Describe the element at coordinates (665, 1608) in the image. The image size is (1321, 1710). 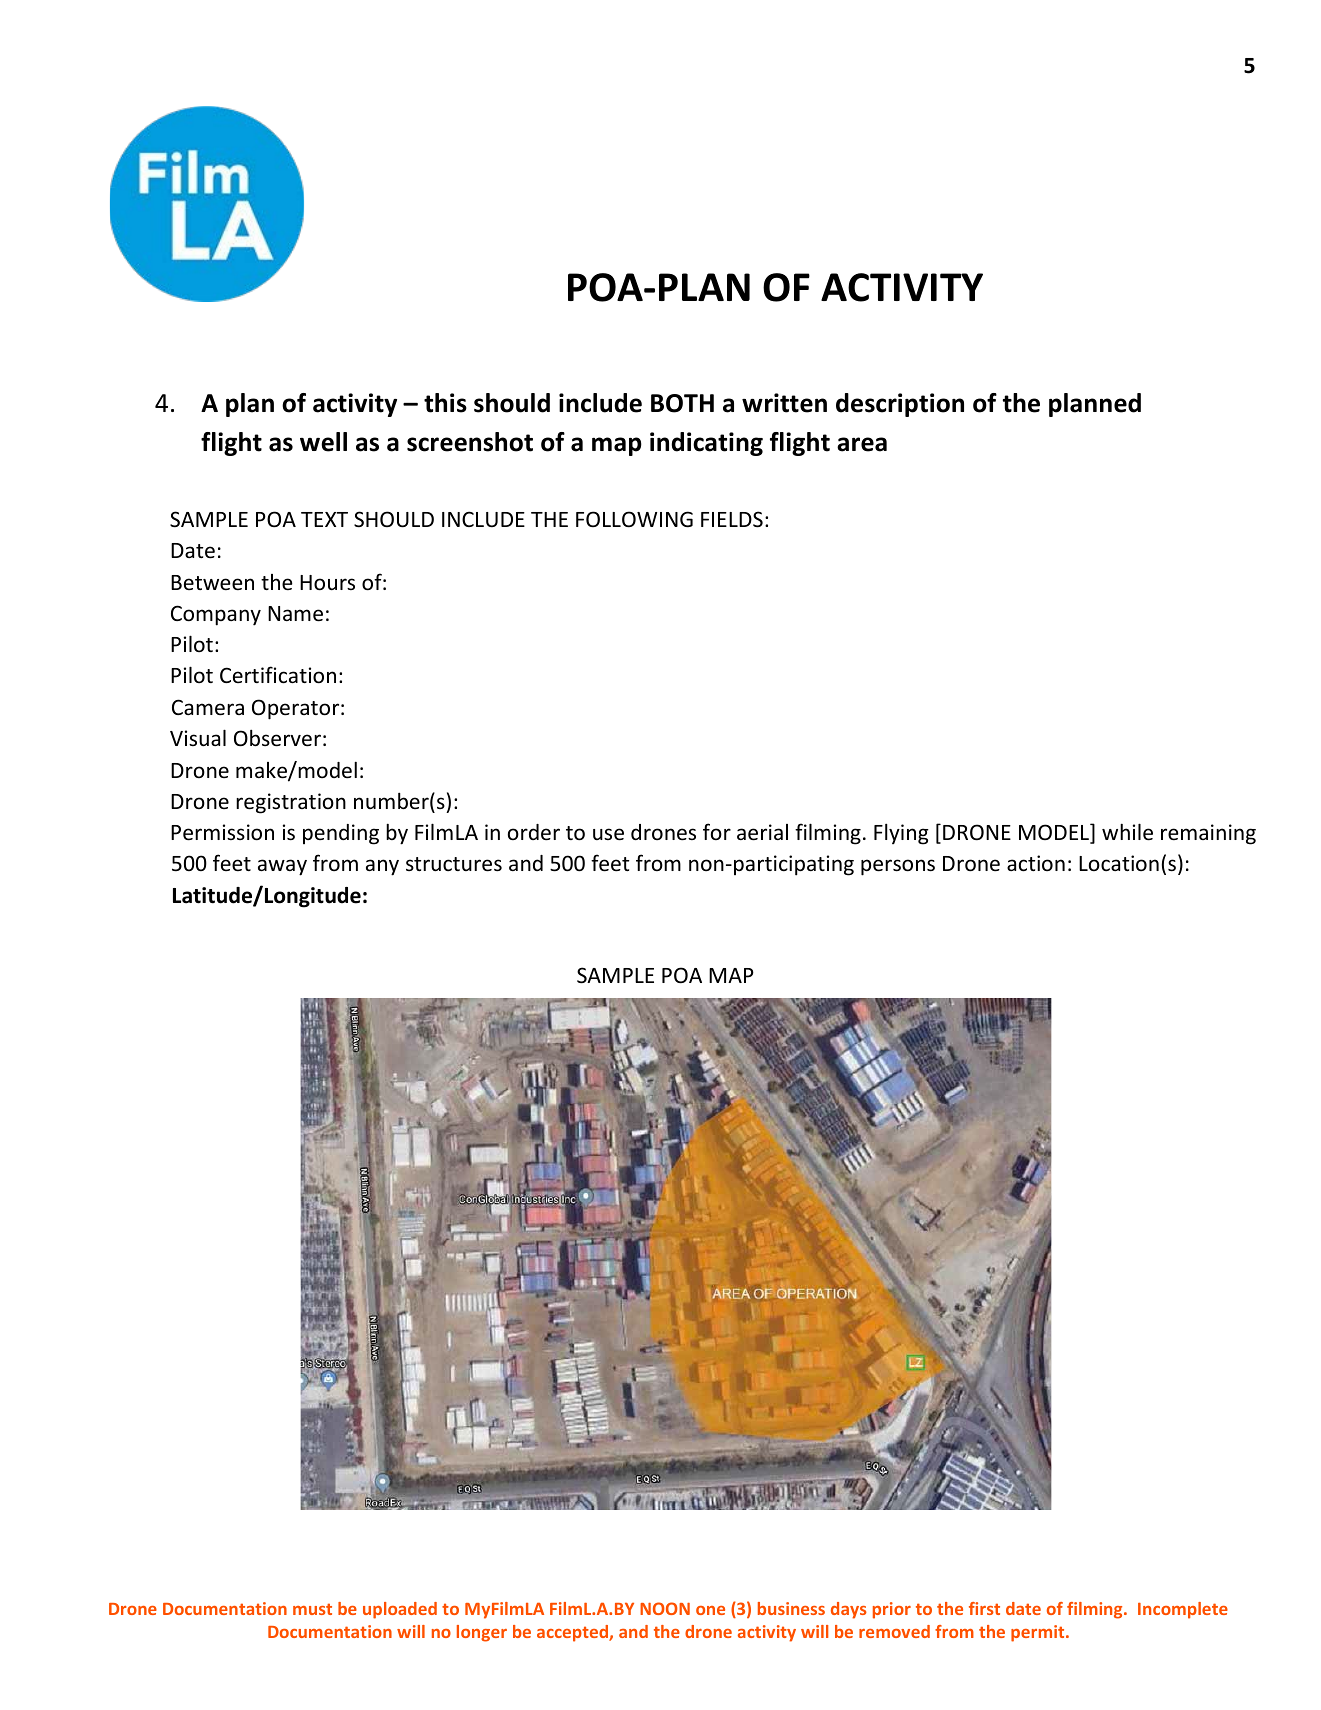
I see `NOON` at that location.
